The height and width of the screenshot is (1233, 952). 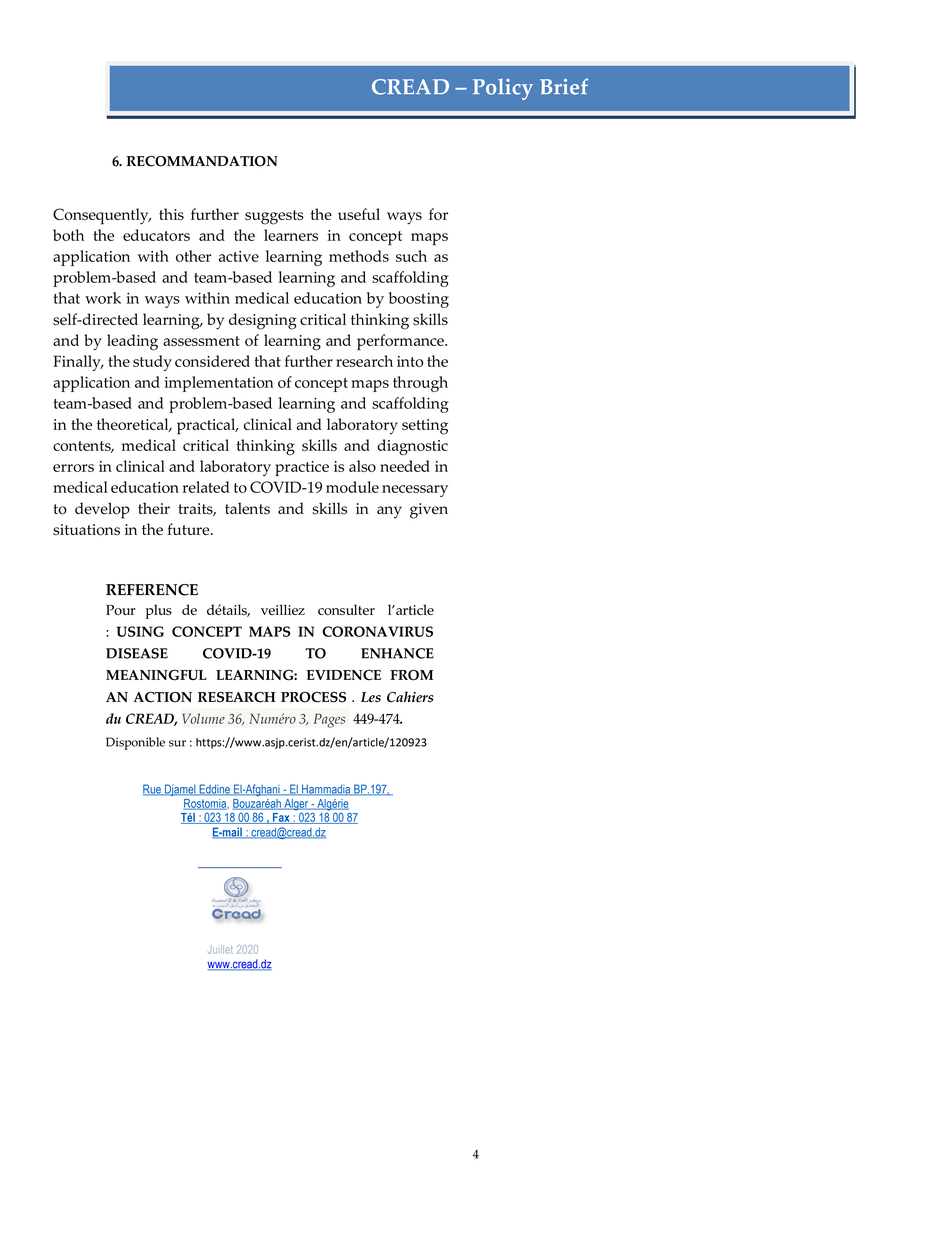 I want to click on Policy, so click(x=503, y=89).
